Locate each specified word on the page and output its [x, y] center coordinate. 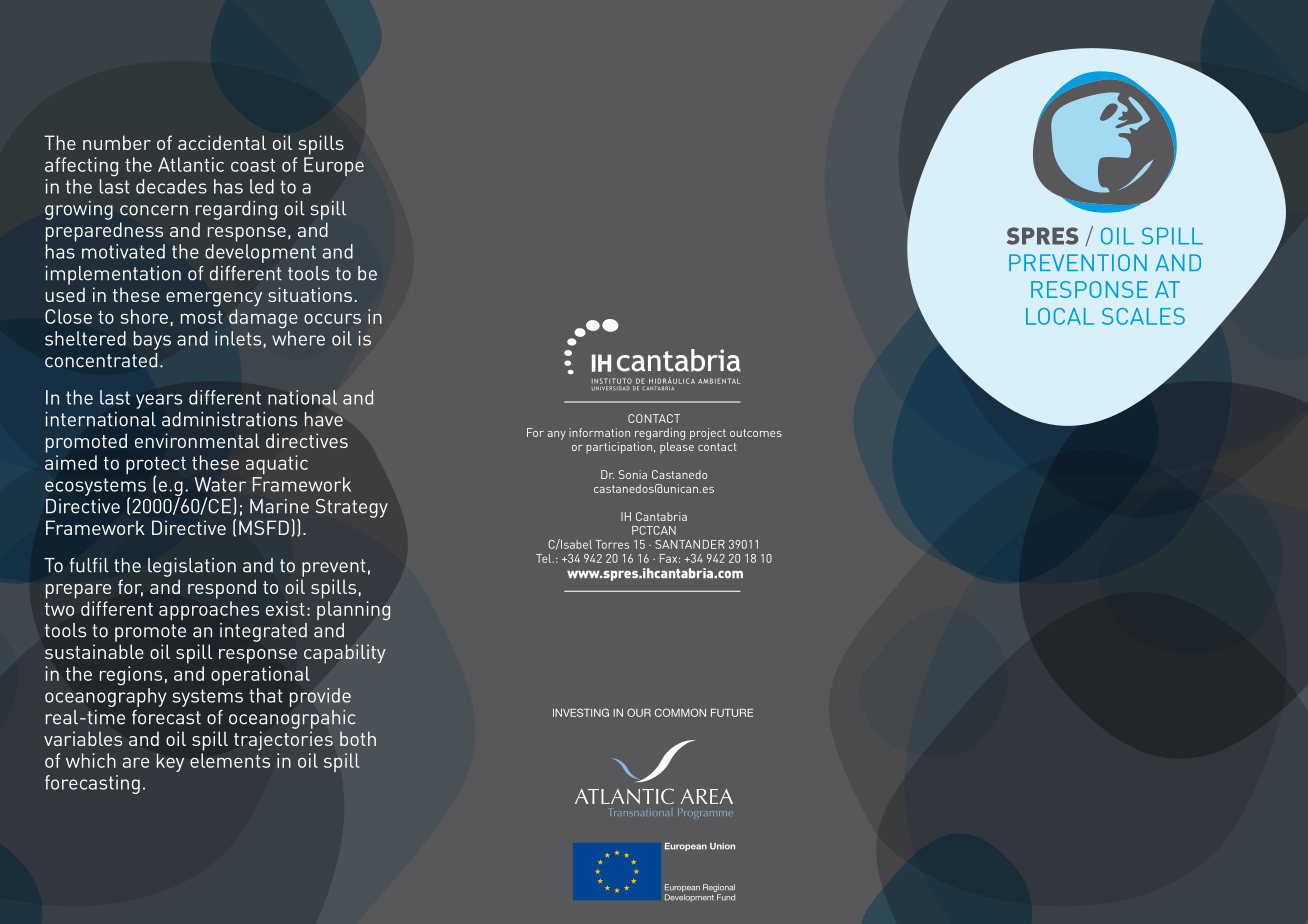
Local [1060, 316]
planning [354, 611]
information [599, 432]
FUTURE [732, 713]
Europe [334, 166]
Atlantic [191, 164]
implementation [113, 275]
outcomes [756, 433]
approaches [209, 610]
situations [310, 294]
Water [220, 484]
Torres [612, 544]
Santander [690, 544]
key [170, 762]
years [159, 401]
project [708, 434]
